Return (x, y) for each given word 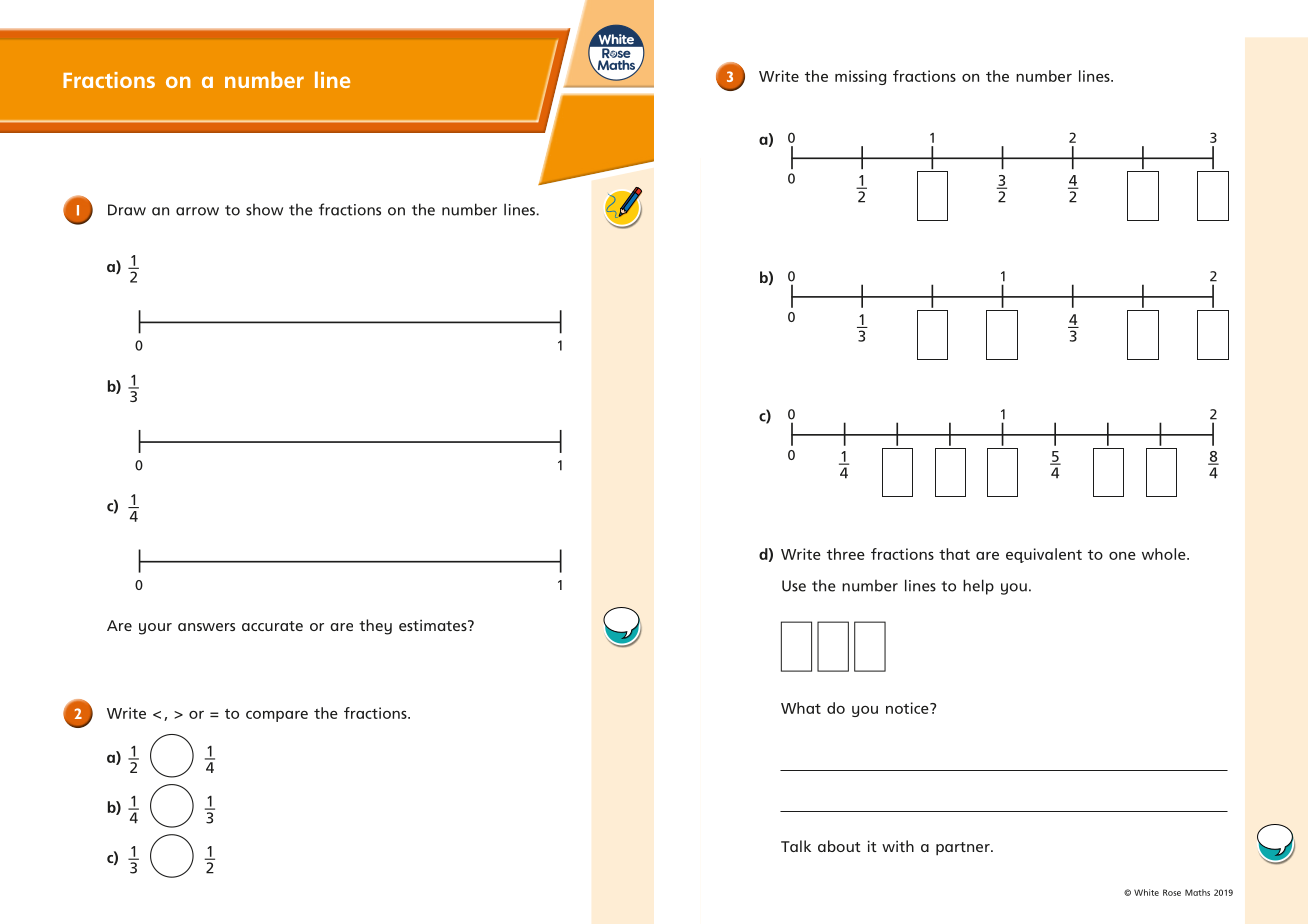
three (846, 554)
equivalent (1044, 555)
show (264, 210)
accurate (272, 626)
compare (277, 716)
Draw (127, 210)
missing (860, 77)
